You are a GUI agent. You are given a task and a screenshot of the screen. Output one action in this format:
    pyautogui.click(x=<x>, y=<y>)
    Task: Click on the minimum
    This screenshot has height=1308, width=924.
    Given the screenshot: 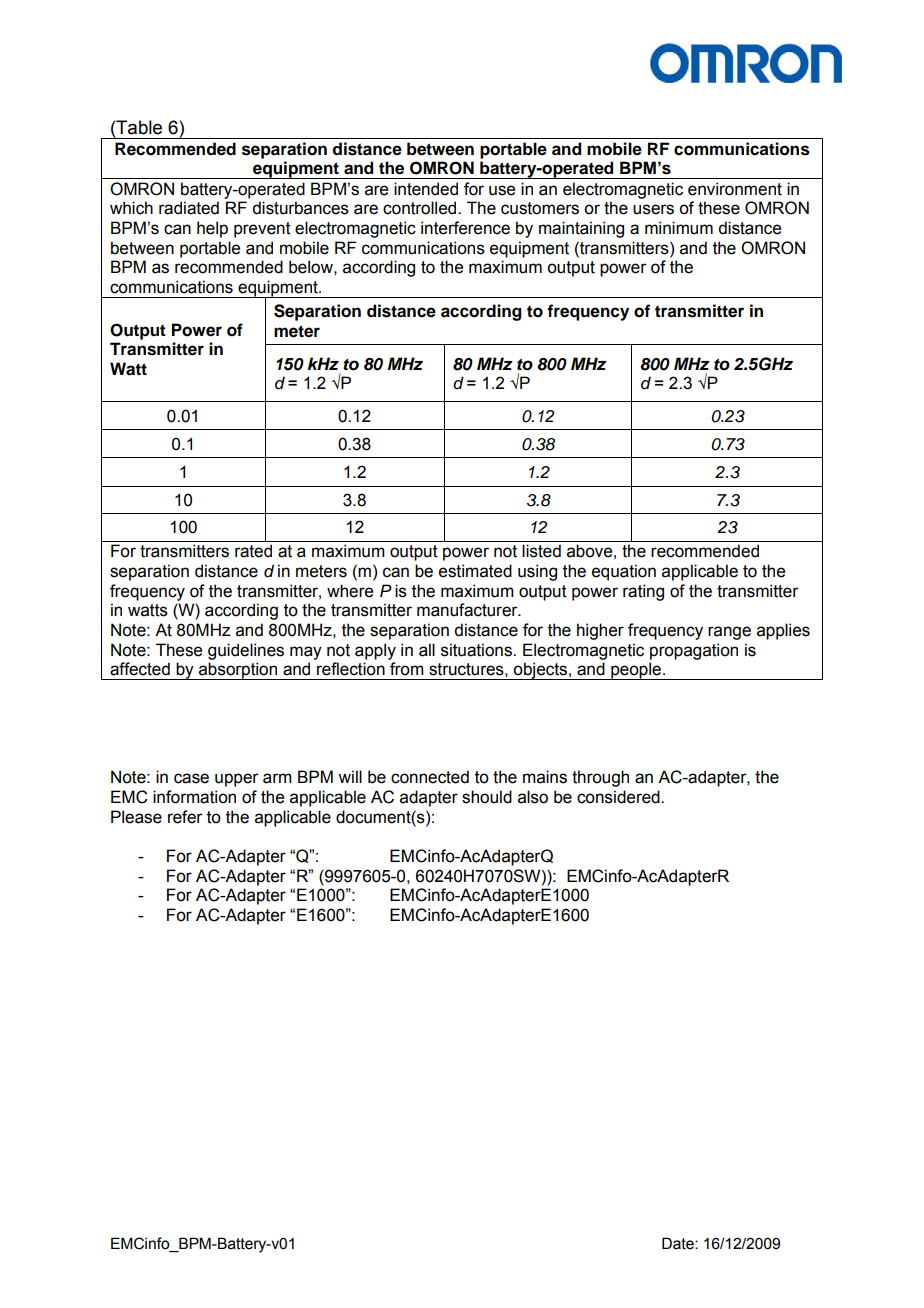 What is the action you would take?
    pyautogui.click(x=679, y=228)
